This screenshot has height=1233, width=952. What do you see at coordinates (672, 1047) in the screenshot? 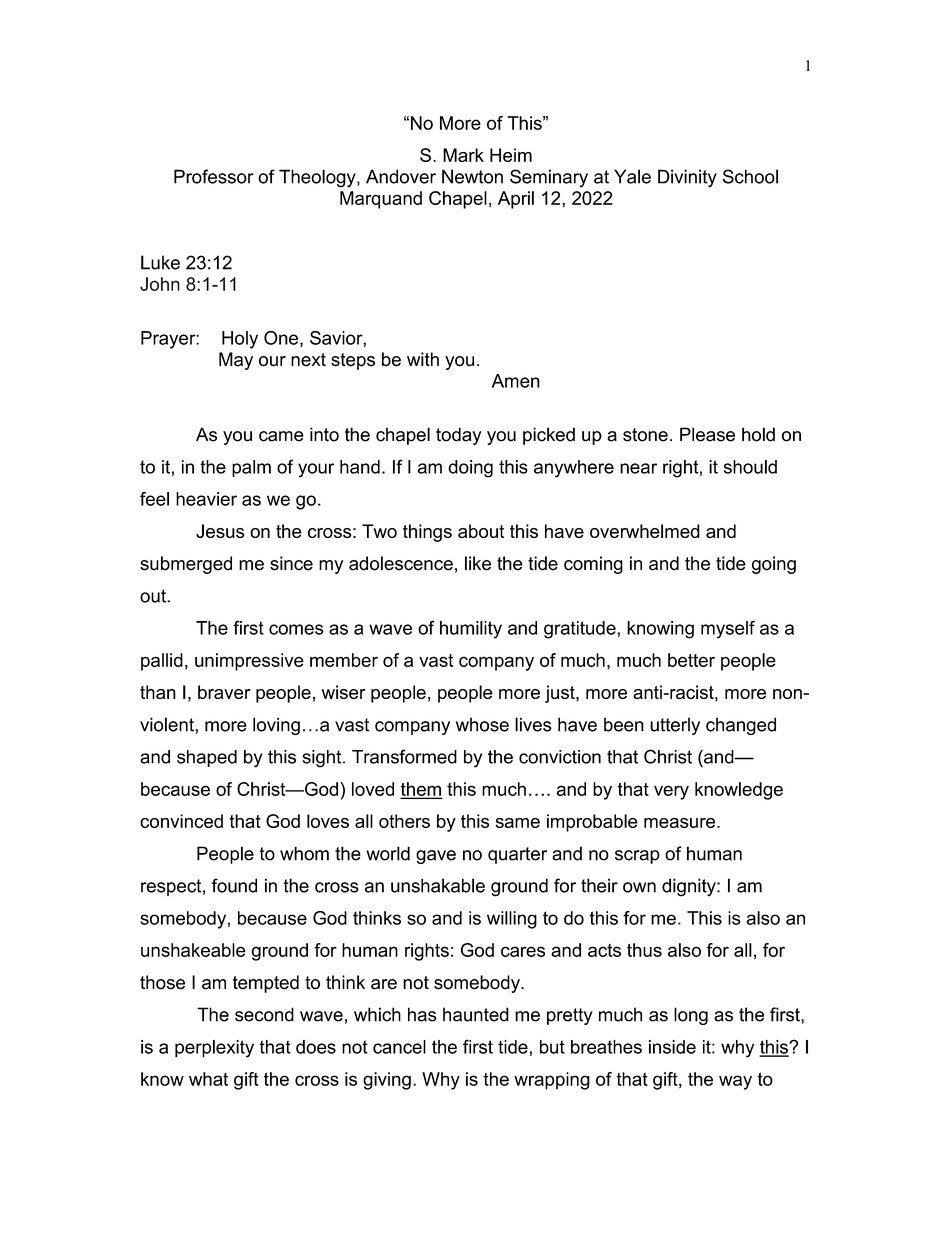
I see `inside` at bounding box center [672, 1047].
